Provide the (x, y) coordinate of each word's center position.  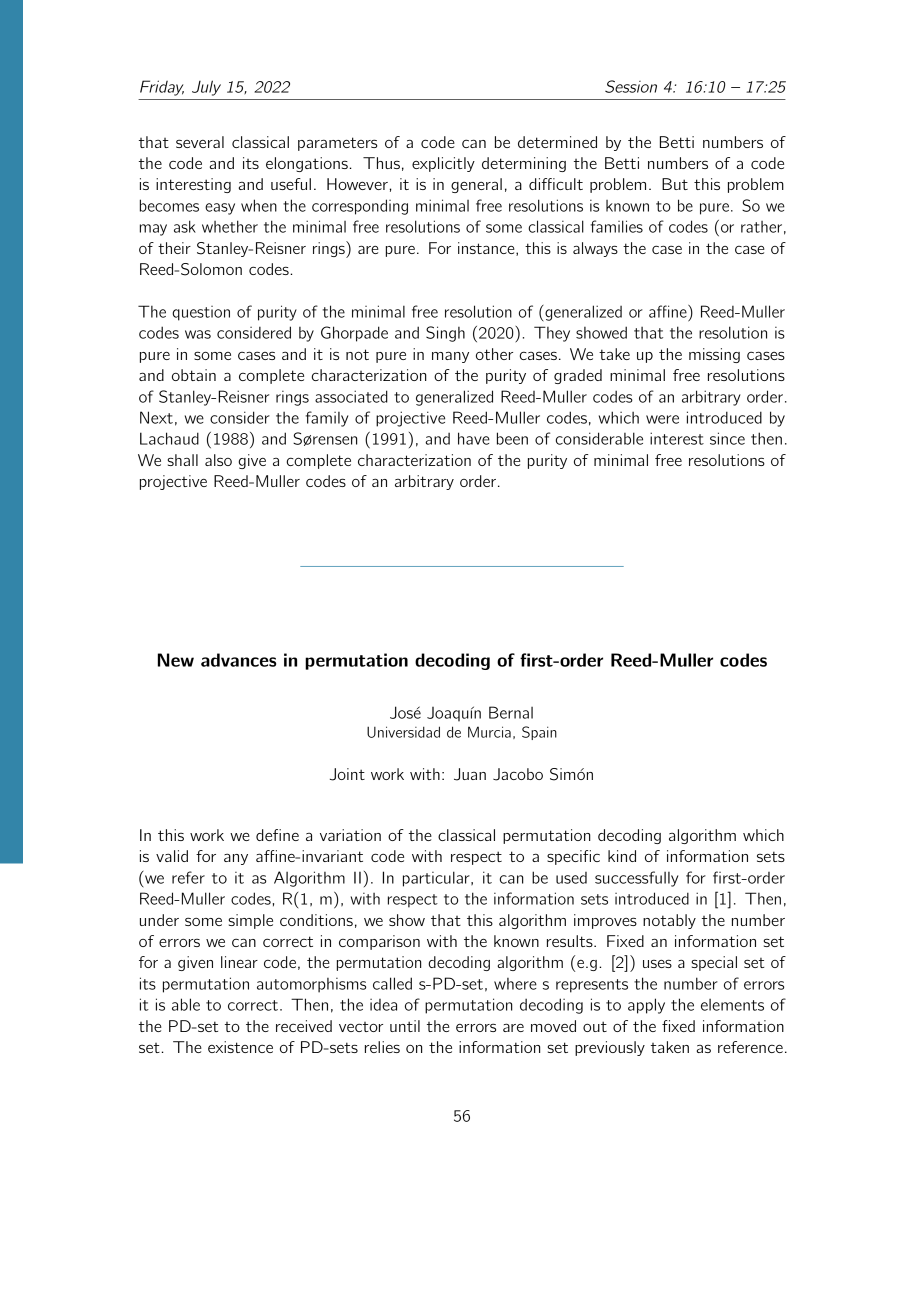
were (662, 419)
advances (238, 660)
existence (240, 1047)
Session (631, 86)
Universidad (403, 732)
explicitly (443, 164)
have (474, 438)
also (218, 460)
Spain (539, 733)
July (206, 88)
